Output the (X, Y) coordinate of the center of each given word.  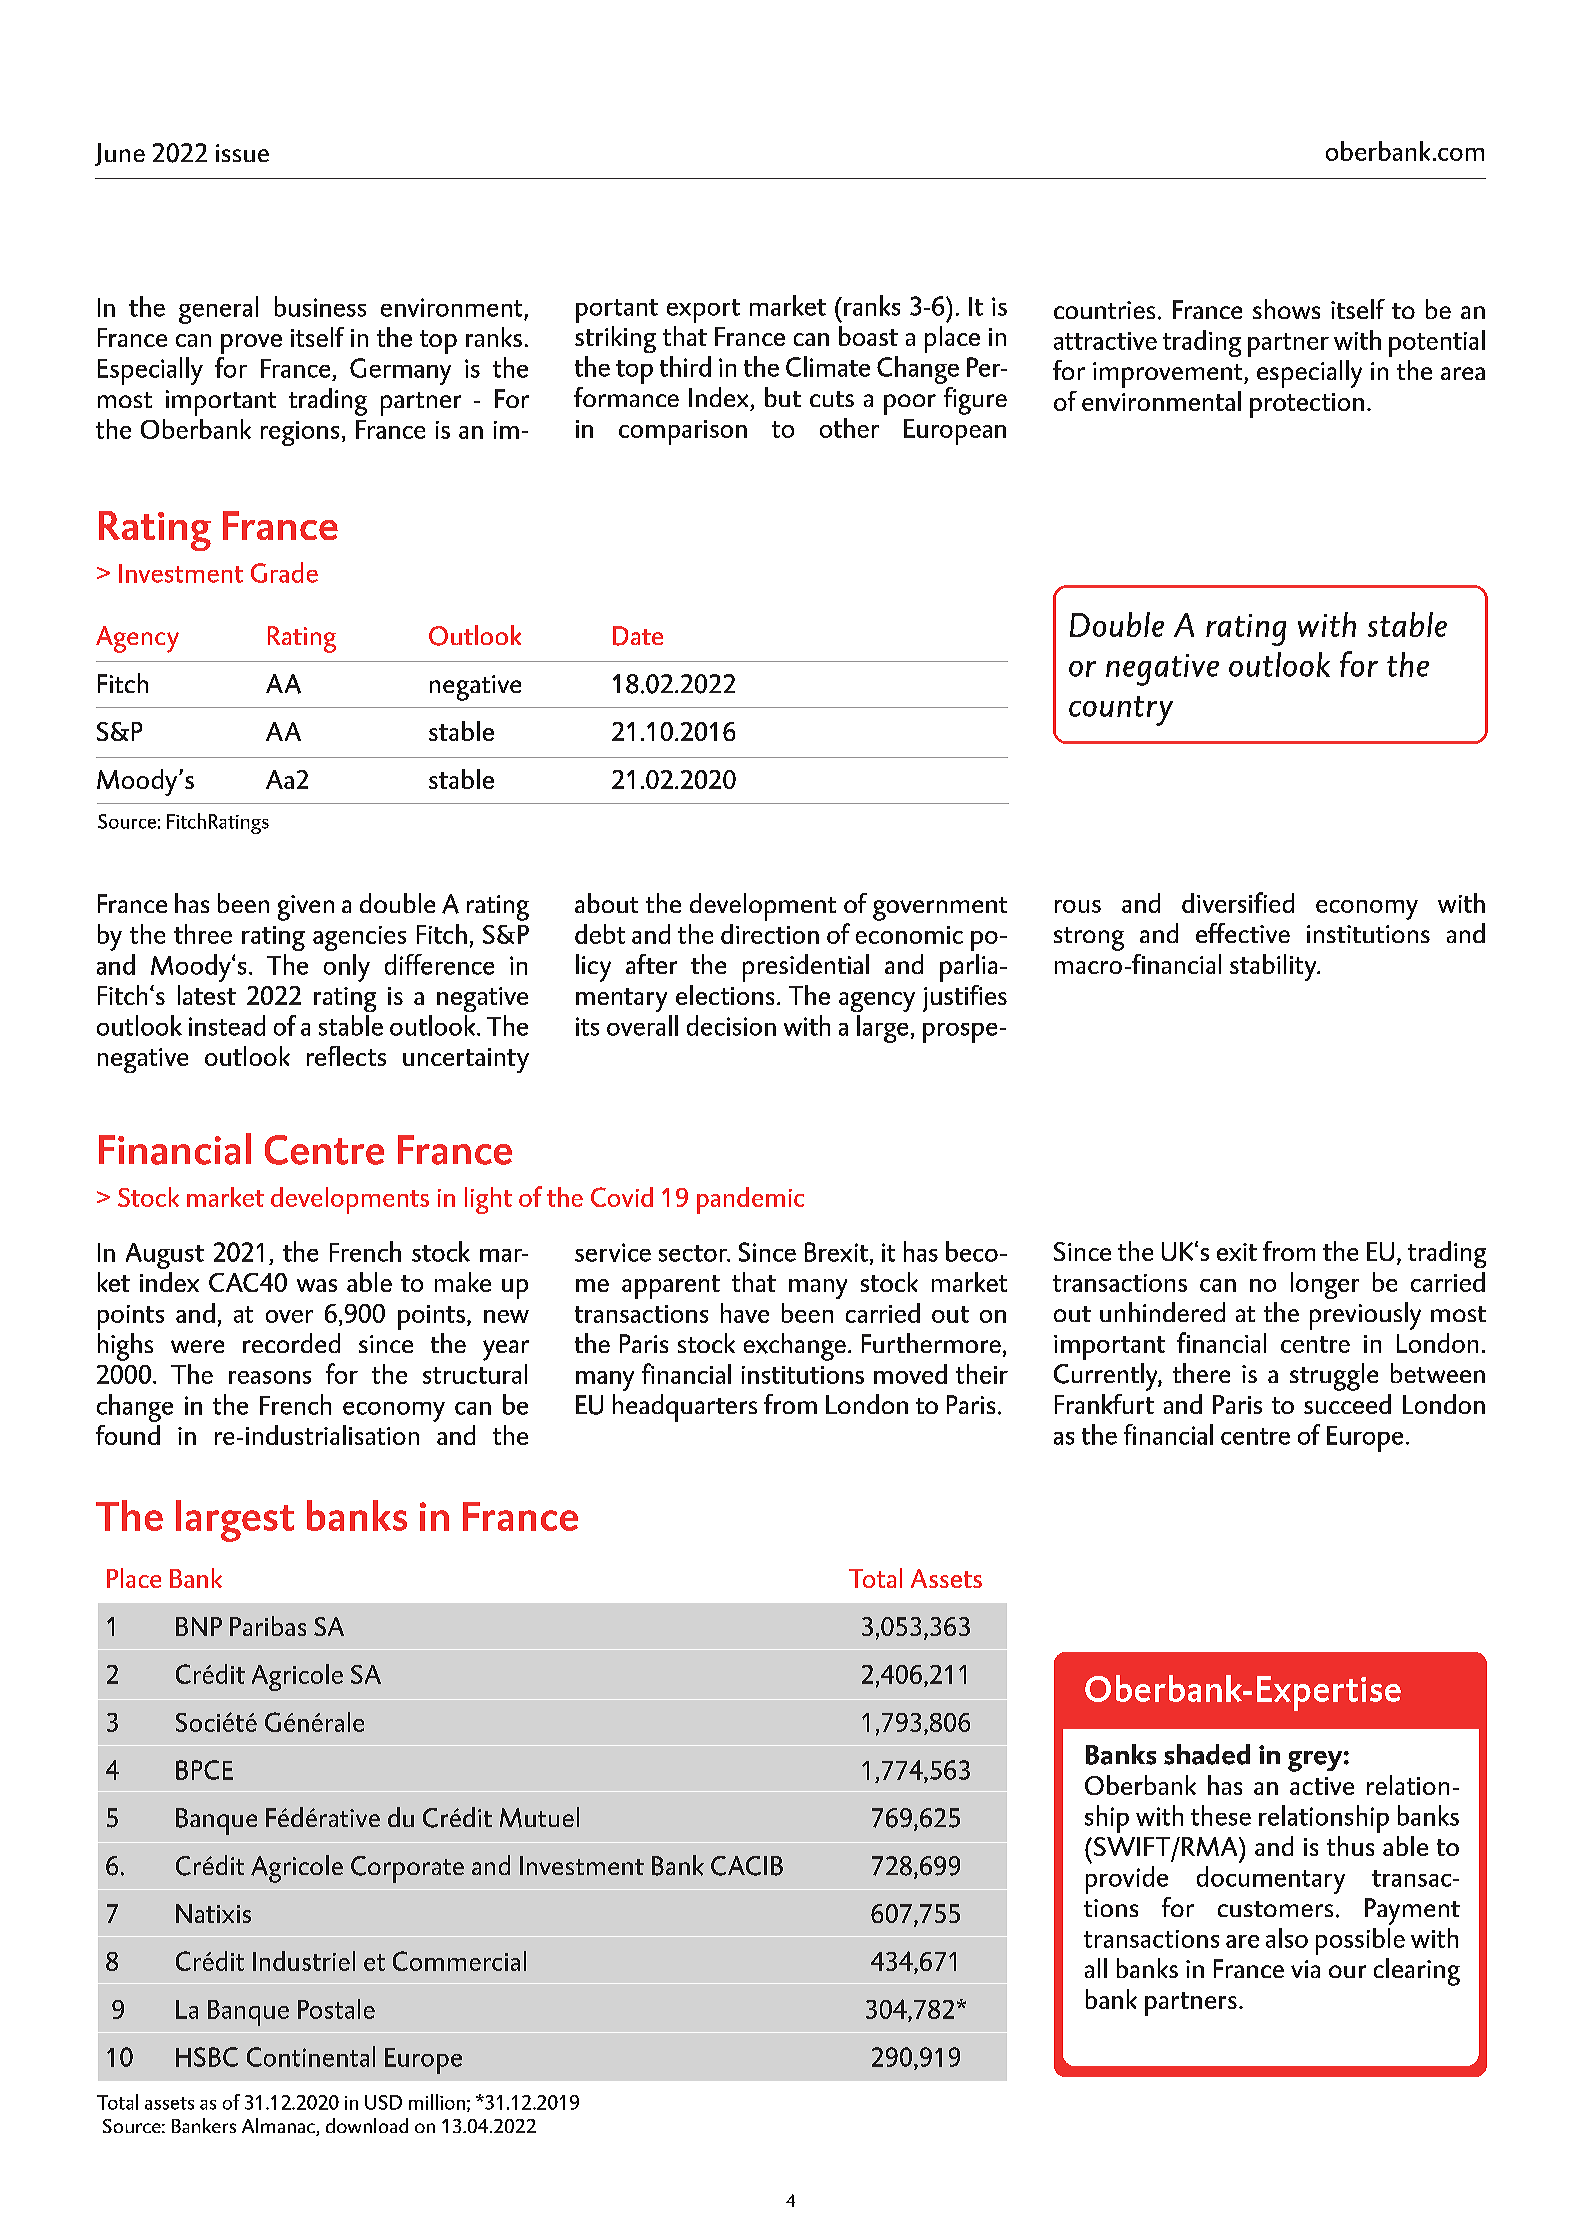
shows (1286, 309)
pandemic (750, 1200)
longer (1325, 1285)
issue (242, 153)
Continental (311, 2056)
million (437, 2102)
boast (868, 336)
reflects (346, 1056)
